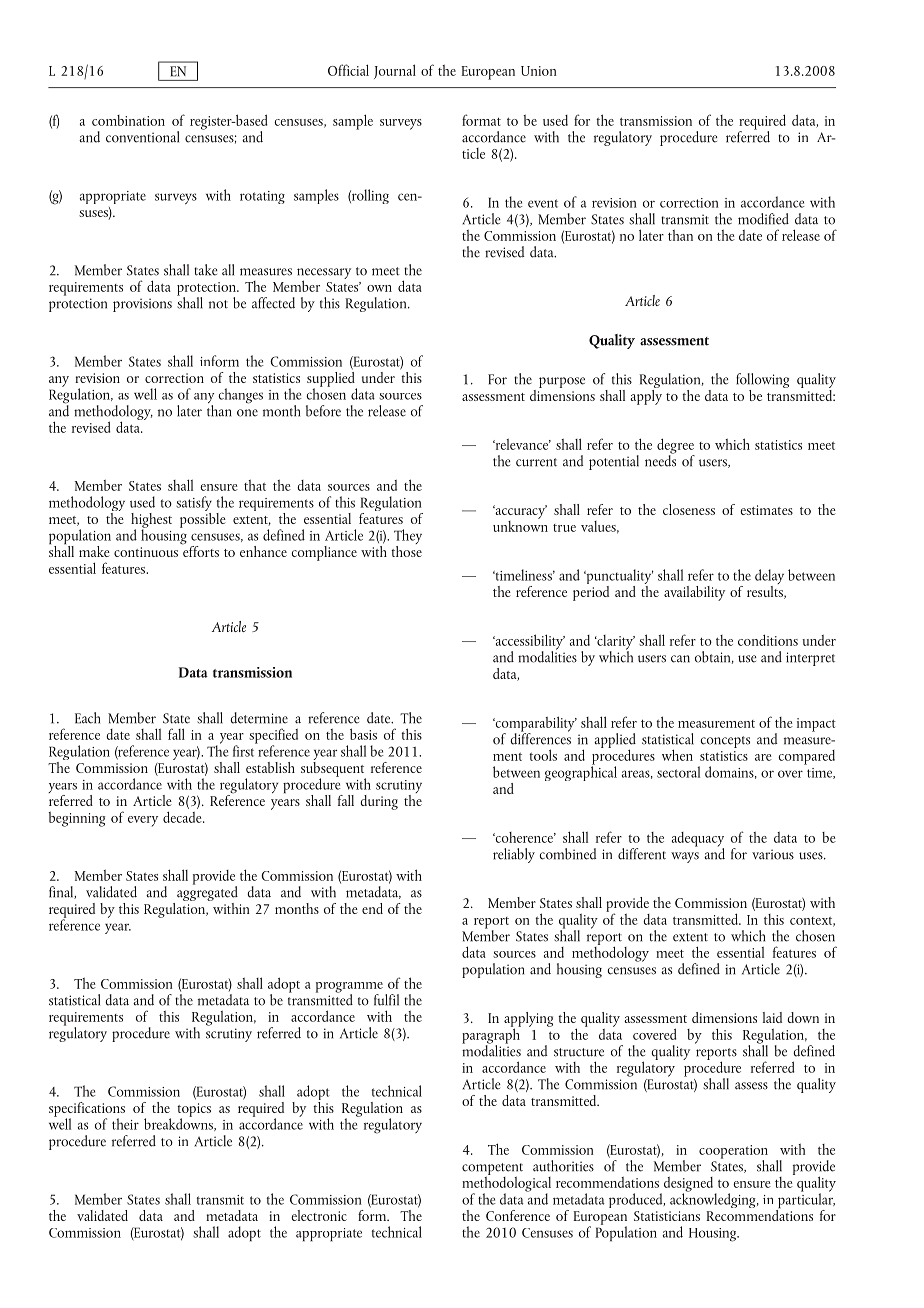 This screenshot has width=924, height=1308. What do you see at coordinates (766, 510) in the screenshot?
I see `estimates` at bounding box center [766, 510].
